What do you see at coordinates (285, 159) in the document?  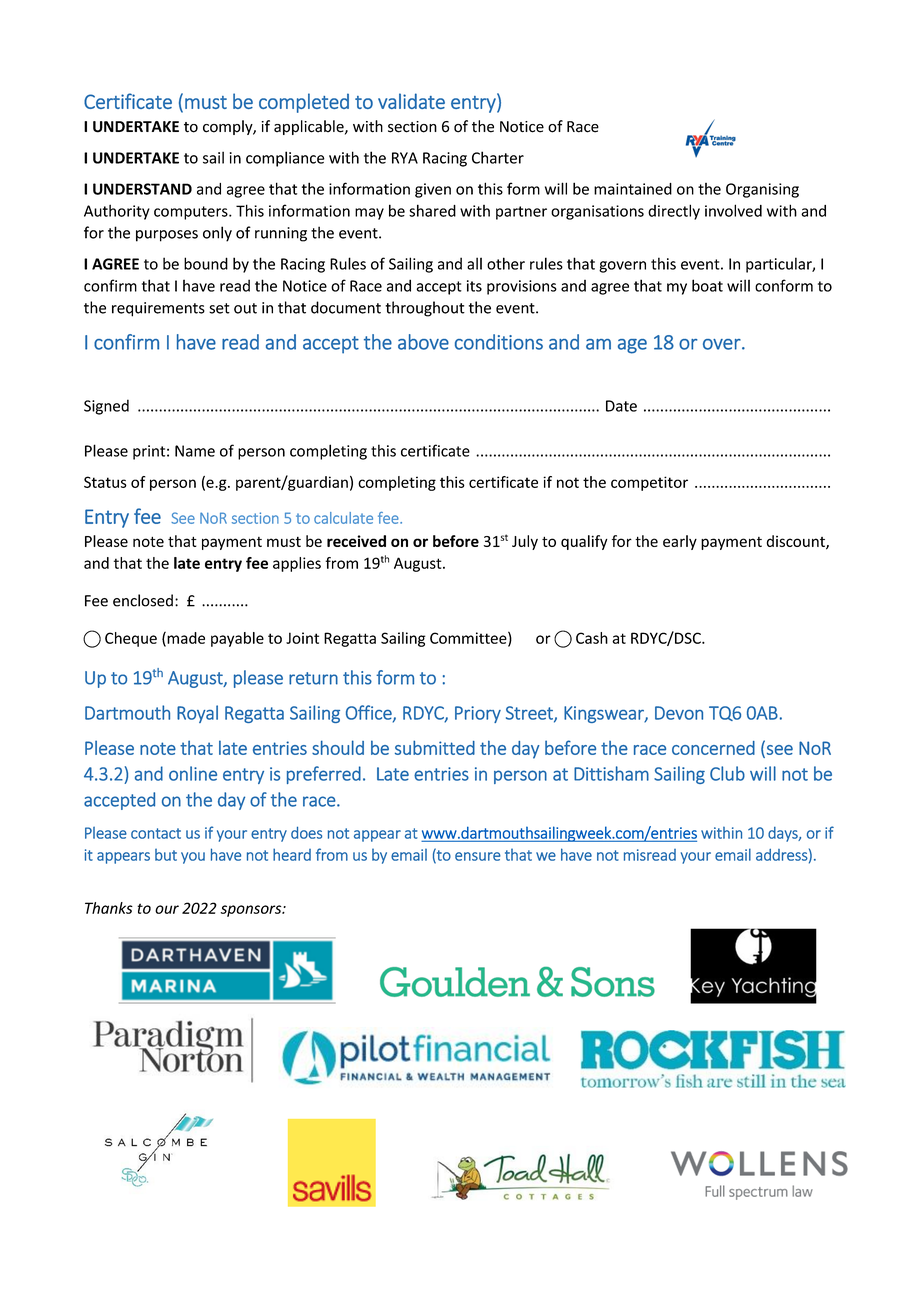 I see `compliance` at bounding box center [285, 159].
